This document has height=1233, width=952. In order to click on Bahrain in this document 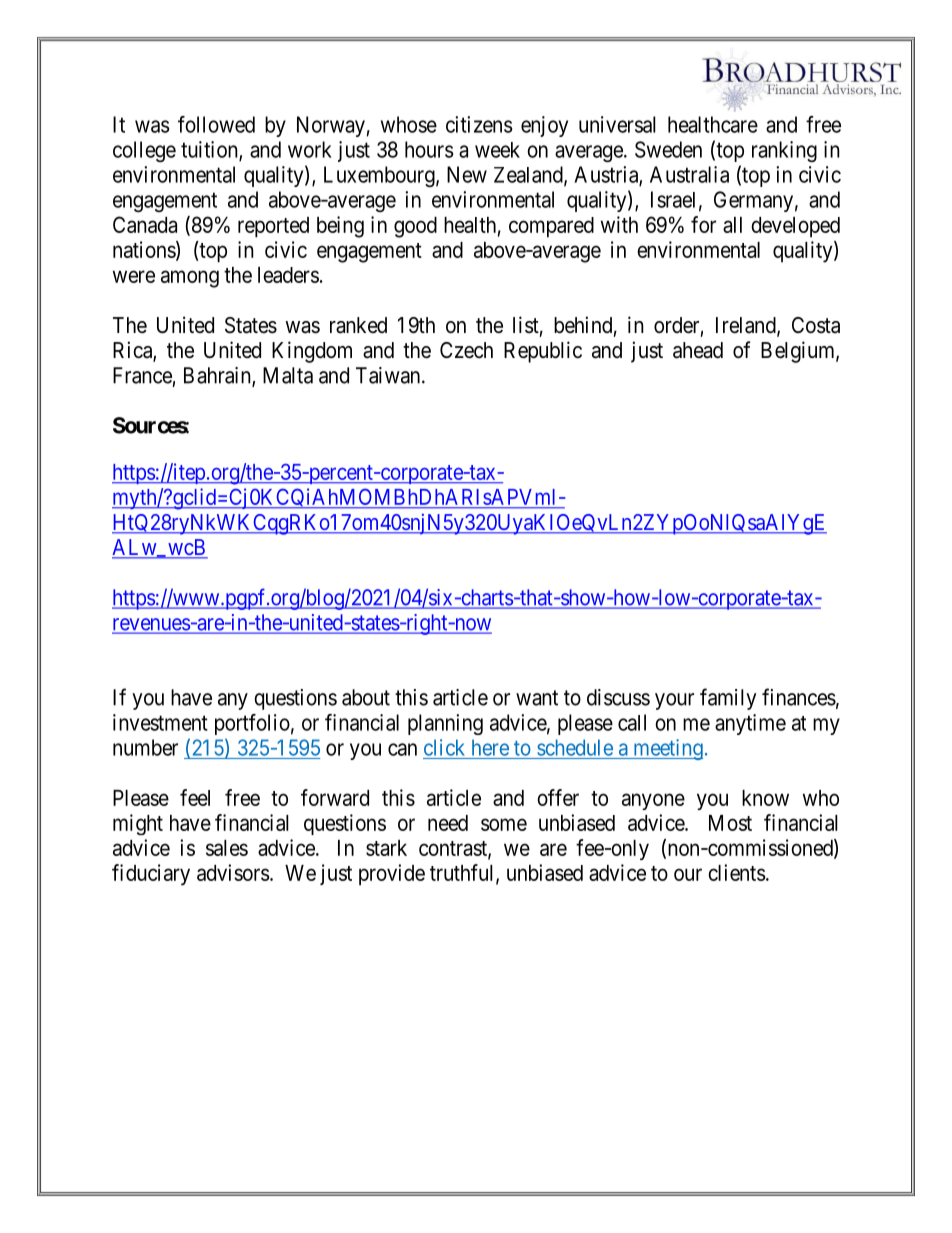, I will do `click(218, 376)`.
